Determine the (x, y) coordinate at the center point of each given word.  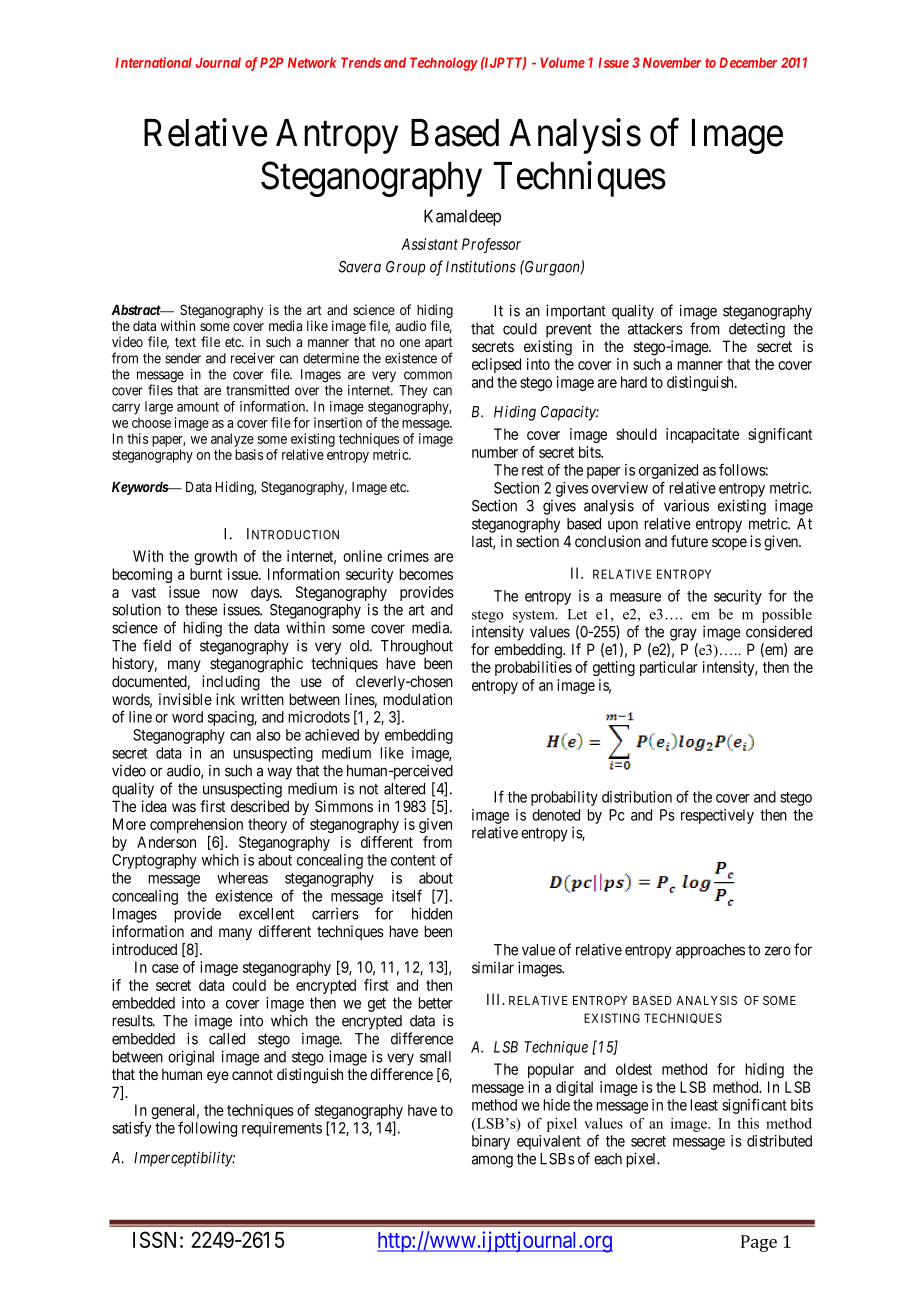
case (165, 968)
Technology (444, 64)
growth (215, 557)
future (689, 541)
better (435, 1003)
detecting (757, 330)
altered (404, 789)
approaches (710, 951)
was (184, 807)
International (153, 62)
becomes (426, 574)
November (672, 62)
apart (439, 345)
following (207, 1129)
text (185, 342)
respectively (717, 816)
